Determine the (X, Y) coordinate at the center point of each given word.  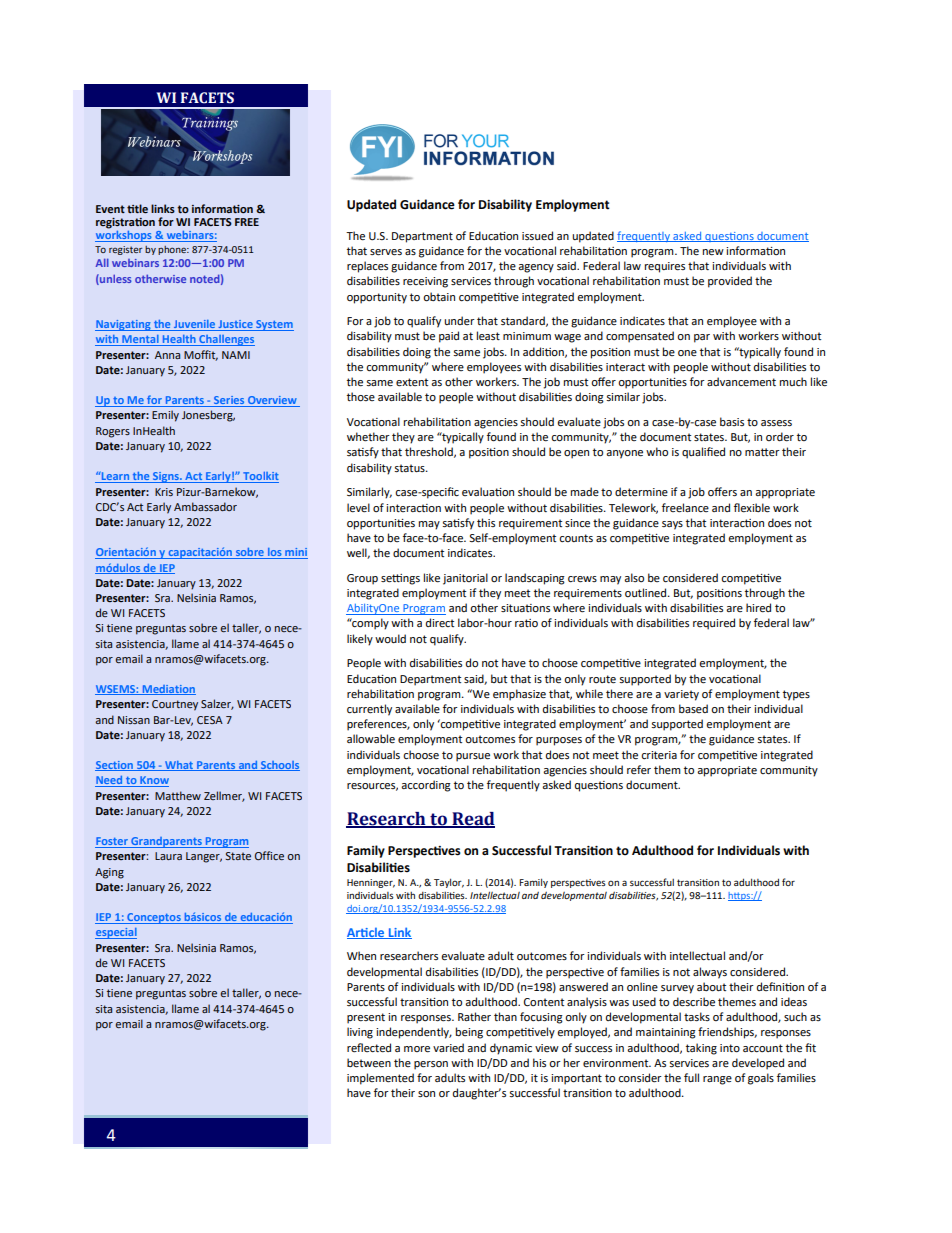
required (714, 624)
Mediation (168, 690)
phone (173, 250)
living (360, 1033)
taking (701, 1049)
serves (386, 252)
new (713, 252)
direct (440, 623)
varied (448, 1048)
